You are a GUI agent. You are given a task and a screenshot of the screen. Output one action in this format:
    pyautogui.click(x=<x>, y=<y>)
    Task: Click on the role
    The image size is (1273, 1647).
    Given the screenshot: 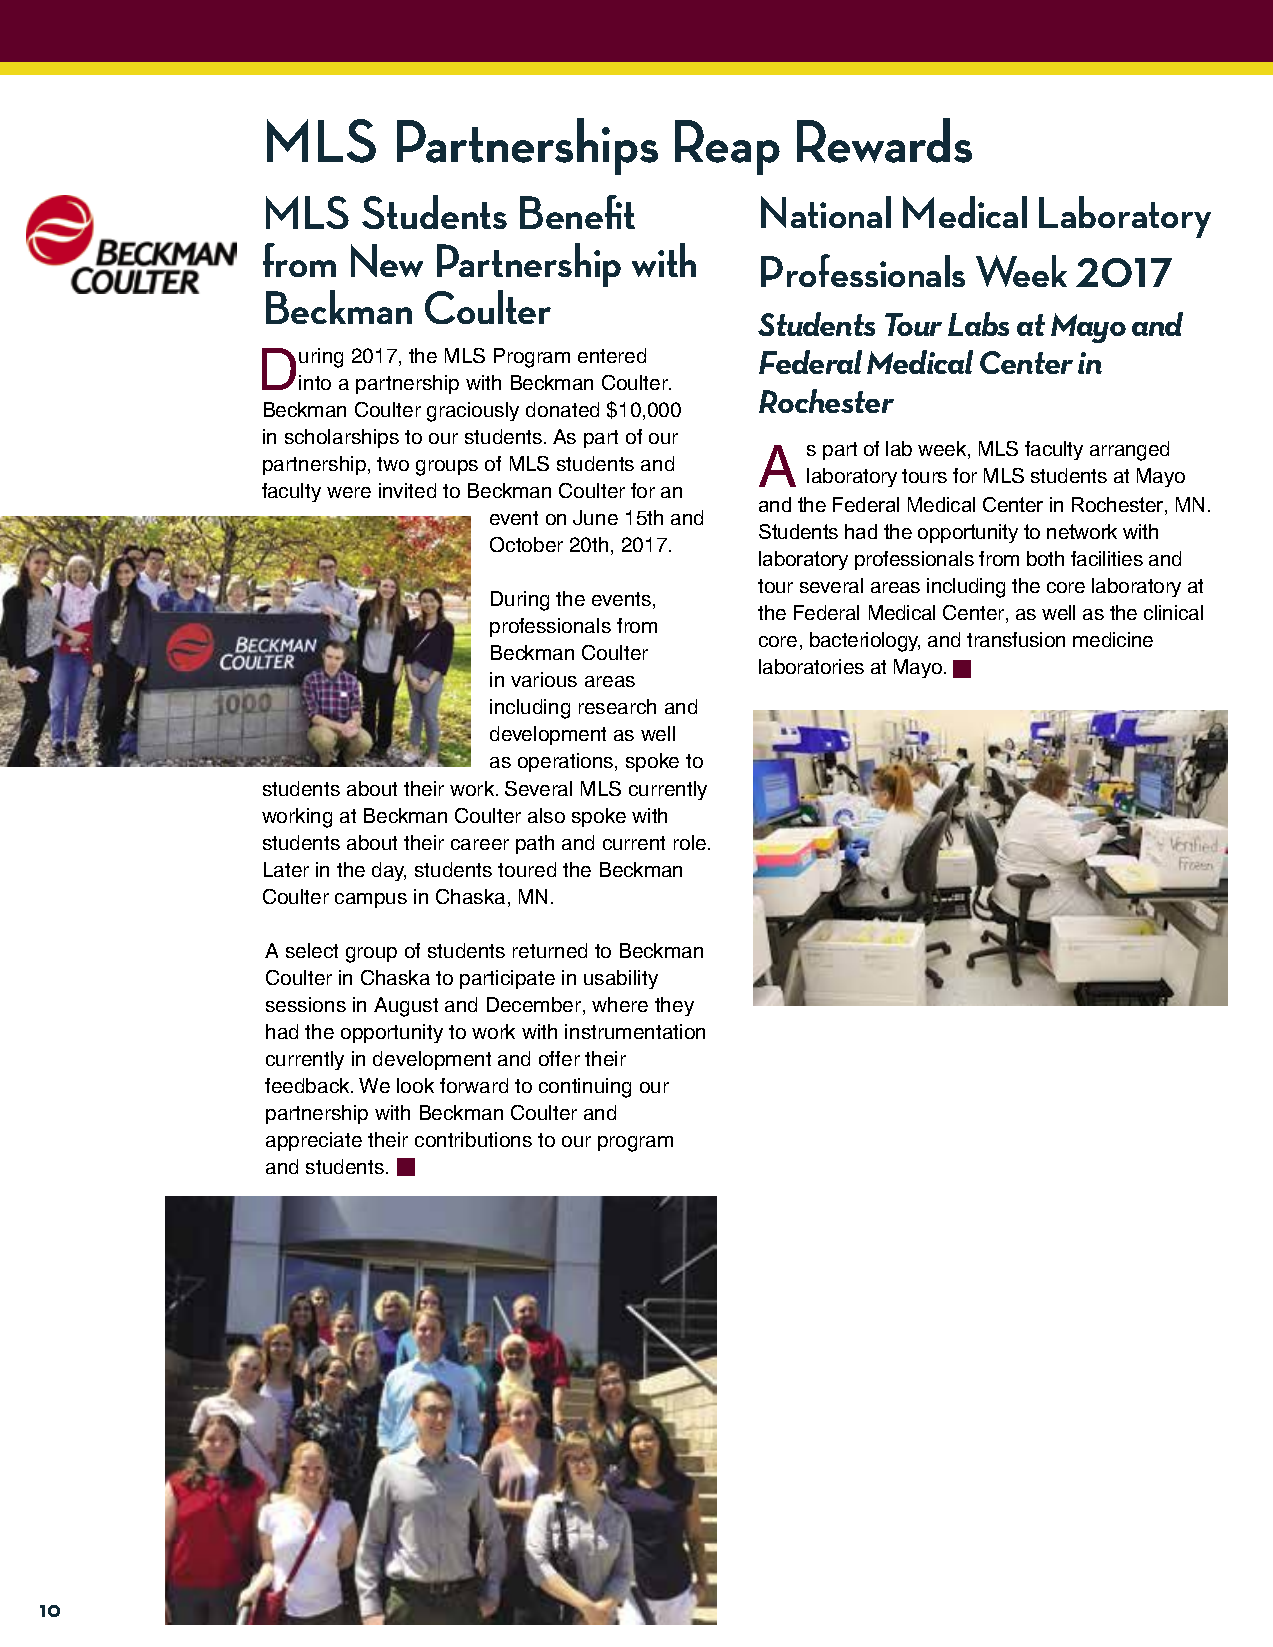 What is the action you would take?
    pyautogui.click(x=691, y=842)
